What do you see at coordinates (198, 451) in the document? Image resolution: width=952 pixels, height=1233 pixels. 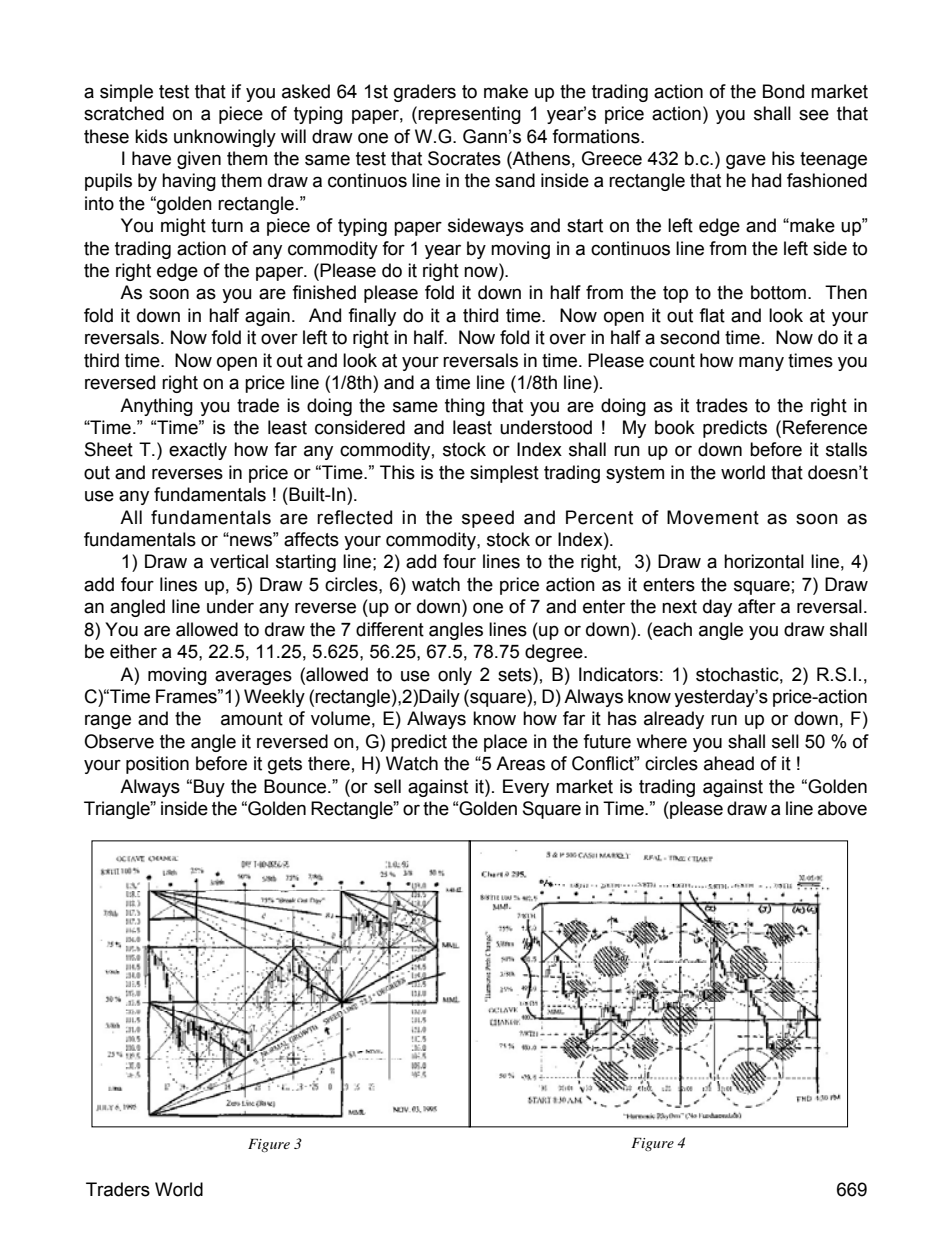 I see `exactly` at bounding box center [198, 451].
